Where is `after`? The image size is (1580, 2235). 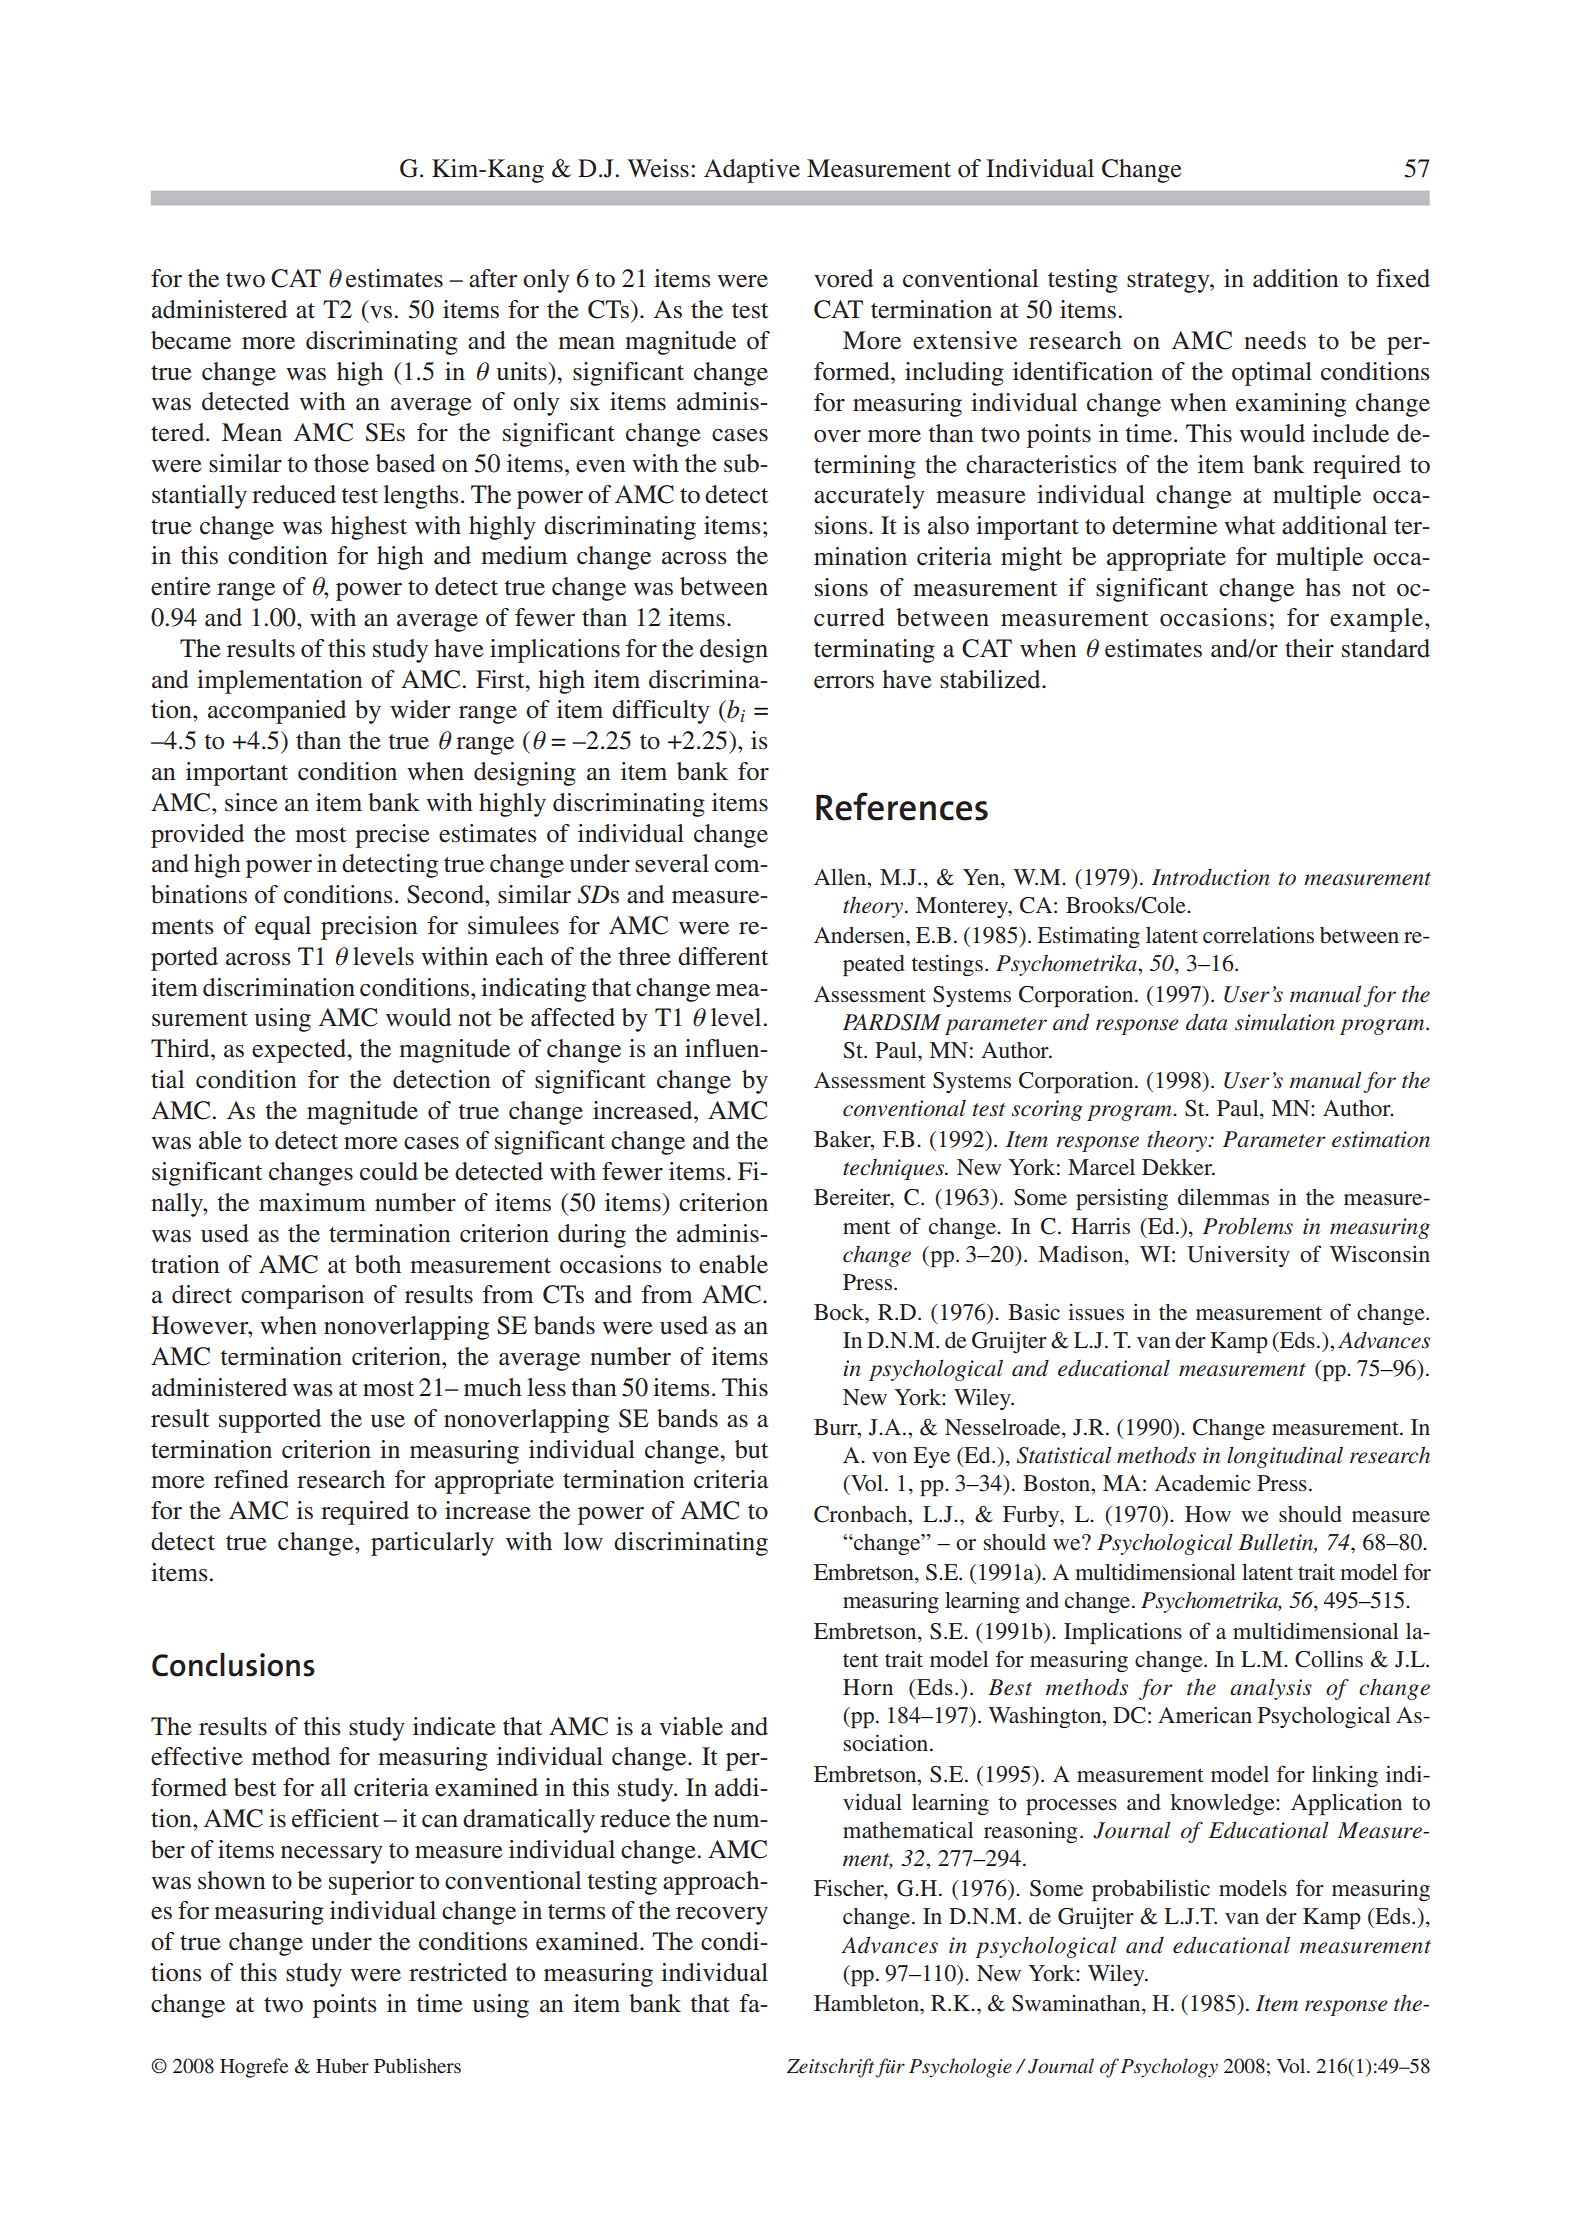
after is located at coordinates (493, 278).
